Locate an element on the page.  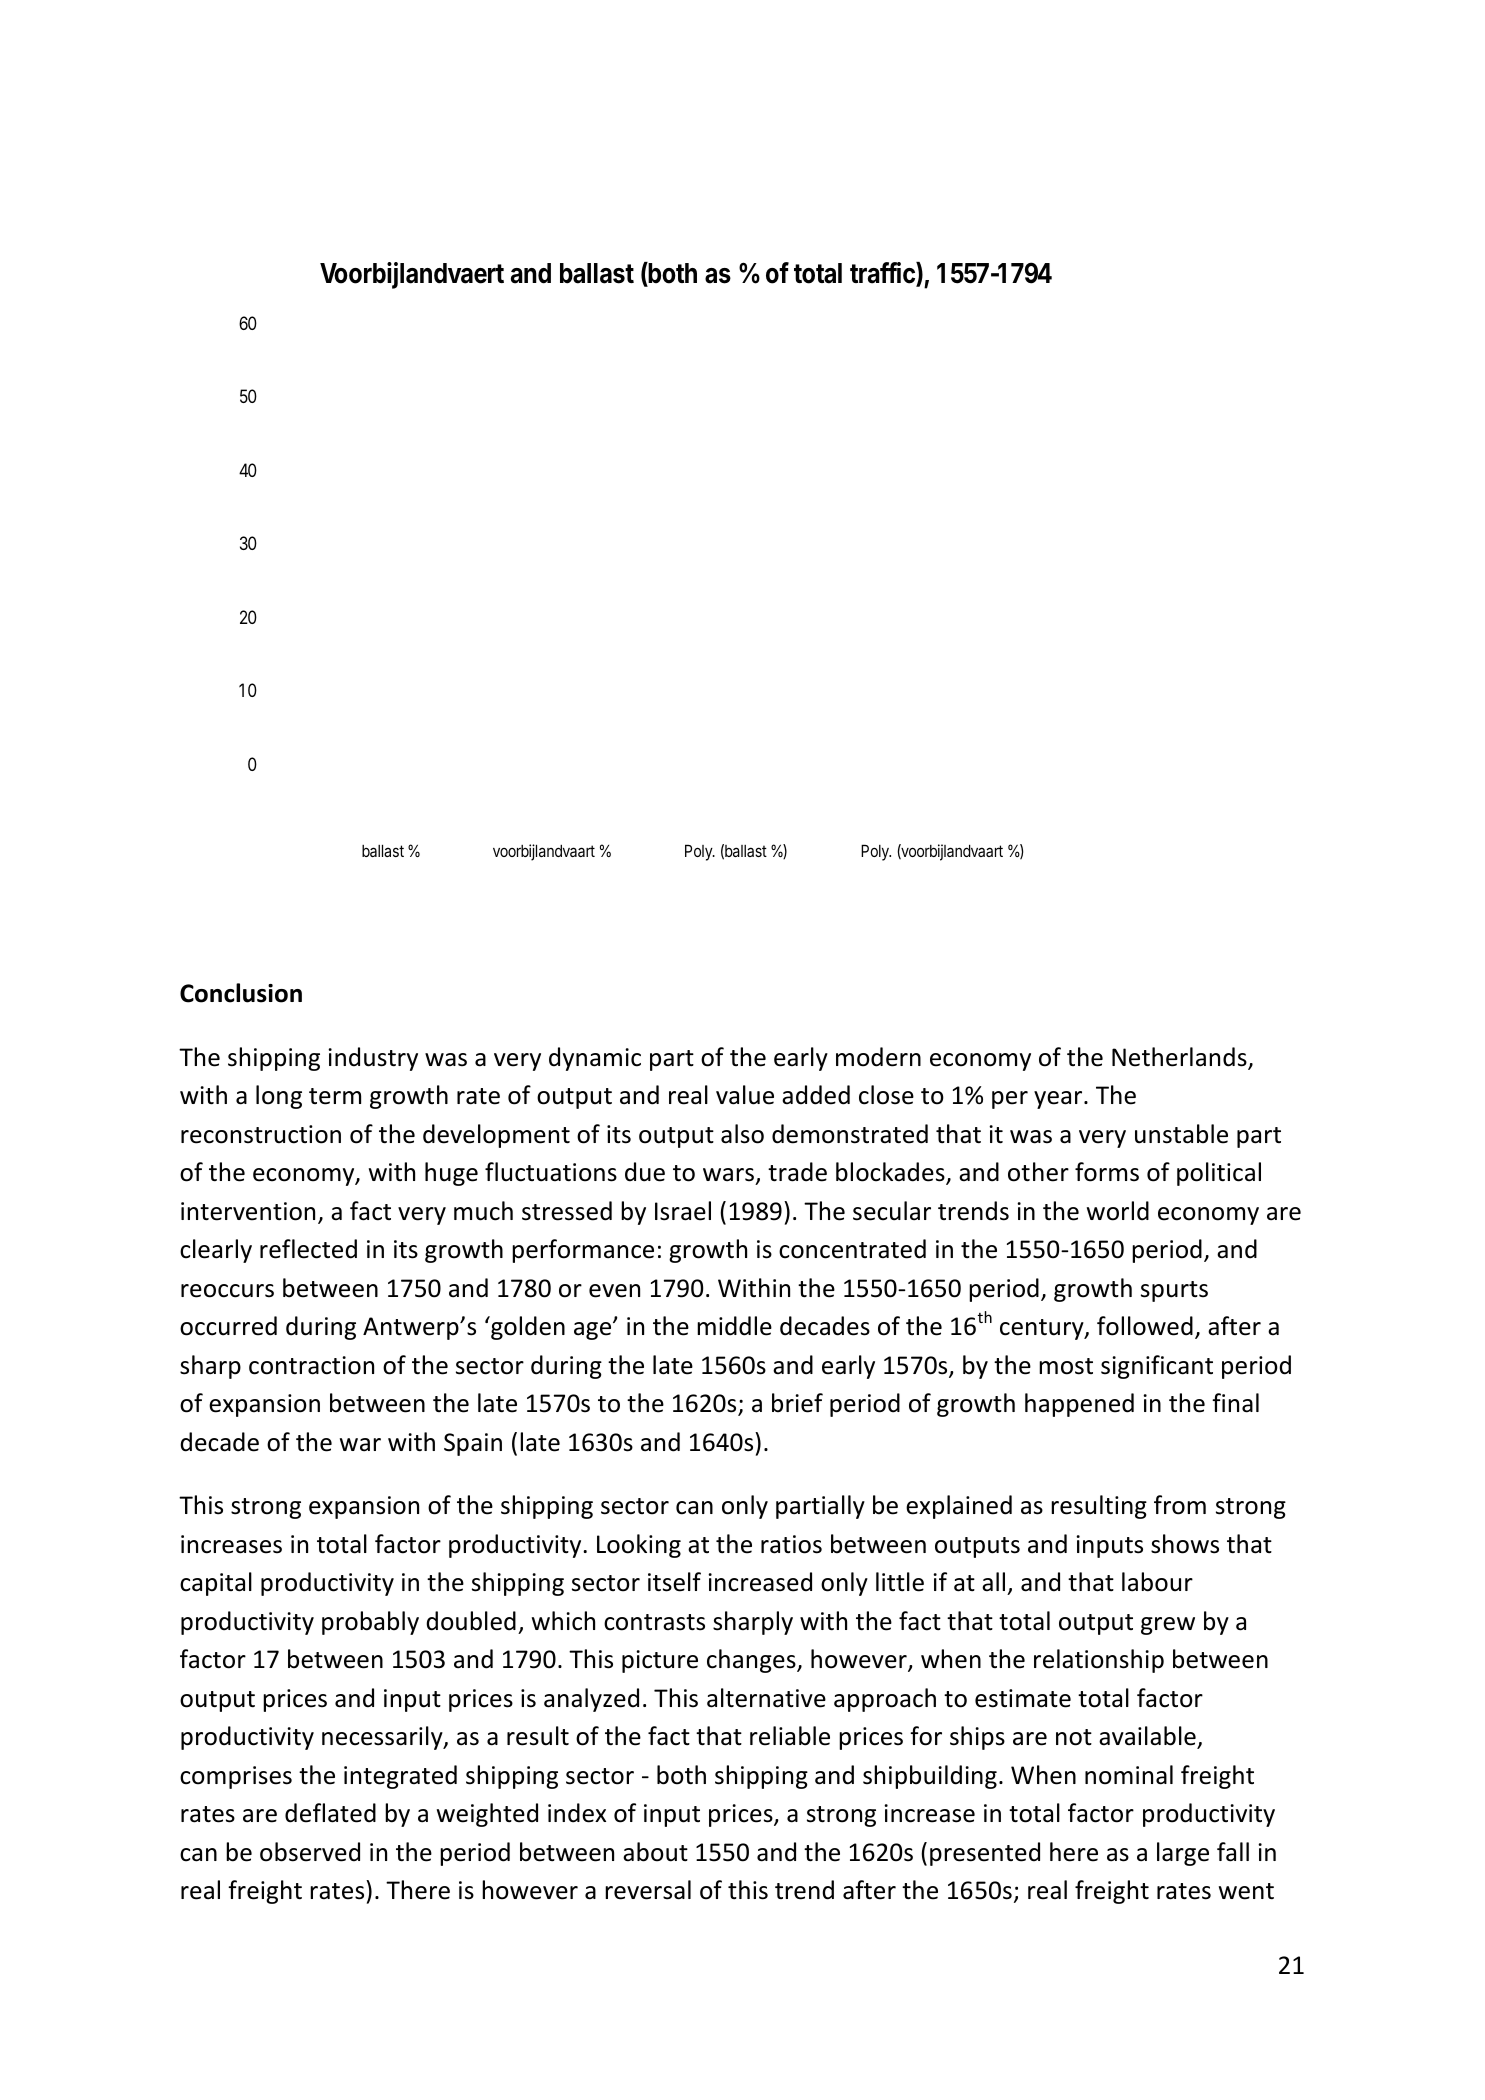
world is located at coordinates (1118, 1211).
